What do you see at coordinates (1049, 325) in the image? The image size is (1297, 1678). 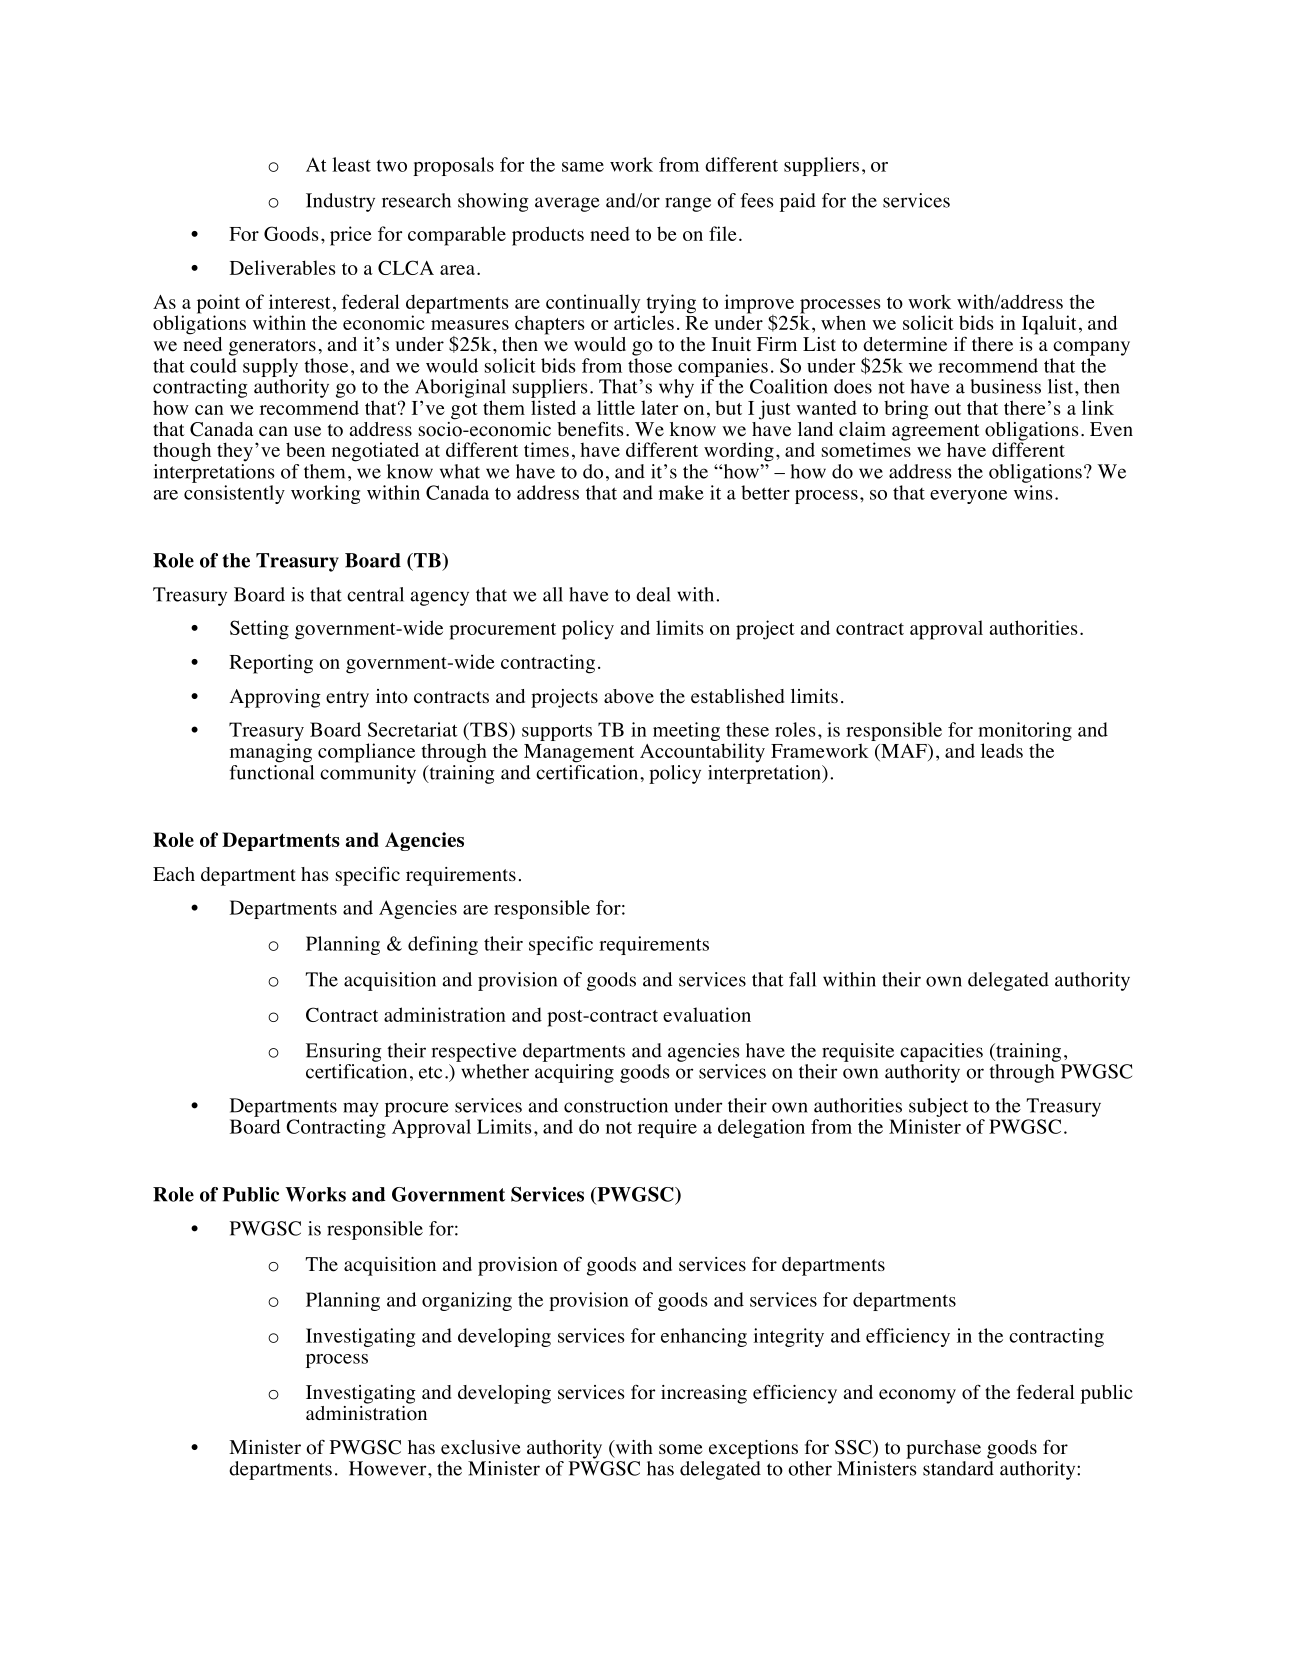 I see `Iqaluit` at bounding box center [1049, 325].
